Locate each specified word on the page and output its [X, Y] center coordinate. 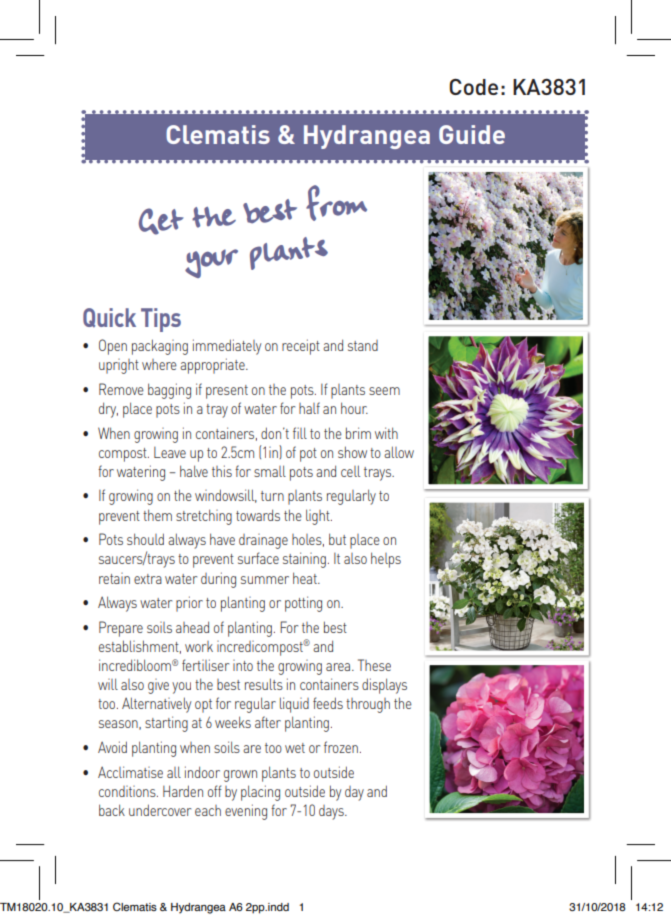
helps [386, 560]
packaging [160, 347]
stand [363, 345]
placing [260, 793]
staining [304, 560]
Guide [472, 134]
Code [473, 87]
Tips [161, 320]
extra [148, 579]
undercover [160, 810]
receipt [301, 347]
